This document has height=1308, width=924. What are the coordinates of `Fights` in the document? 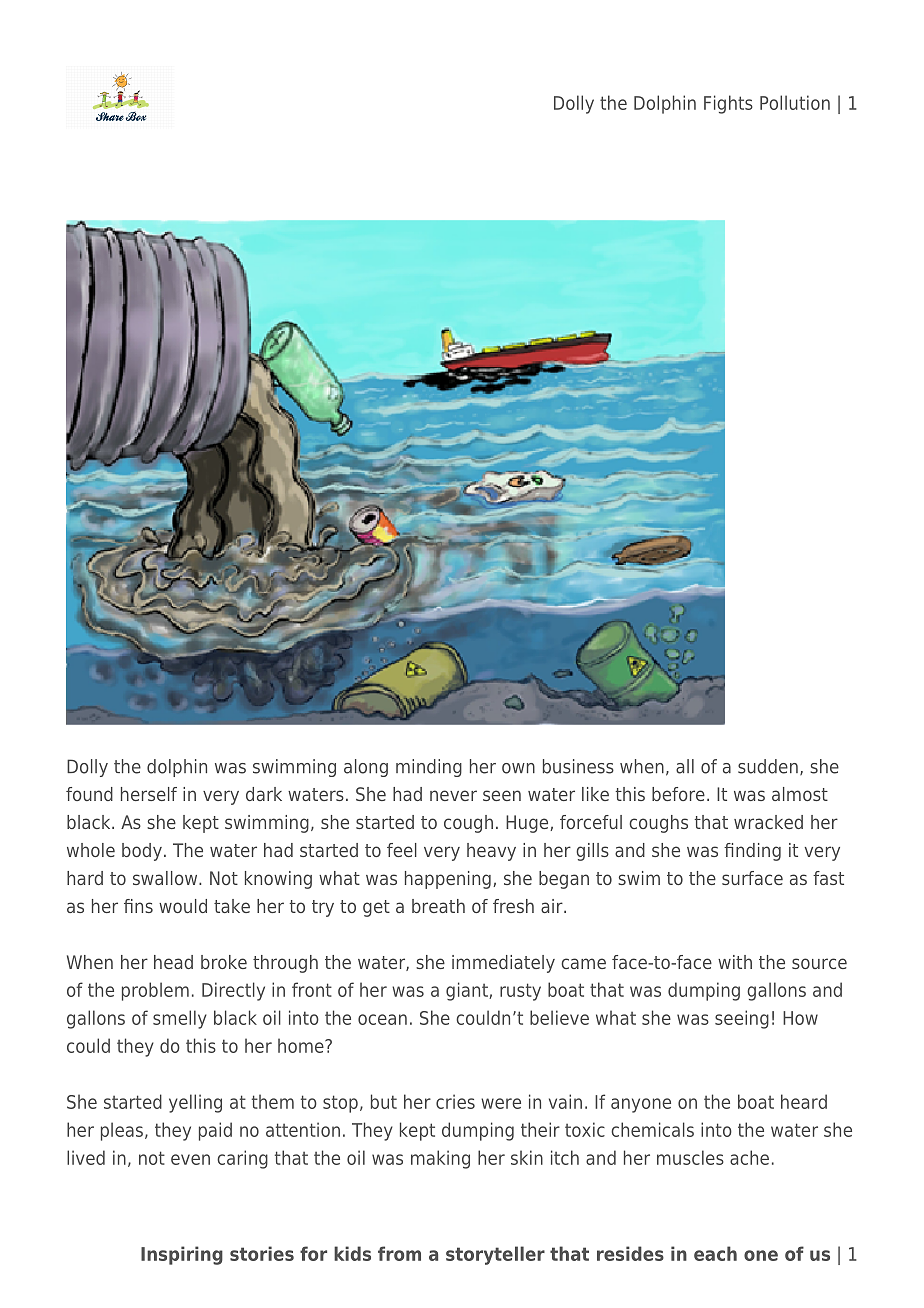 It's located at (728, 104).
